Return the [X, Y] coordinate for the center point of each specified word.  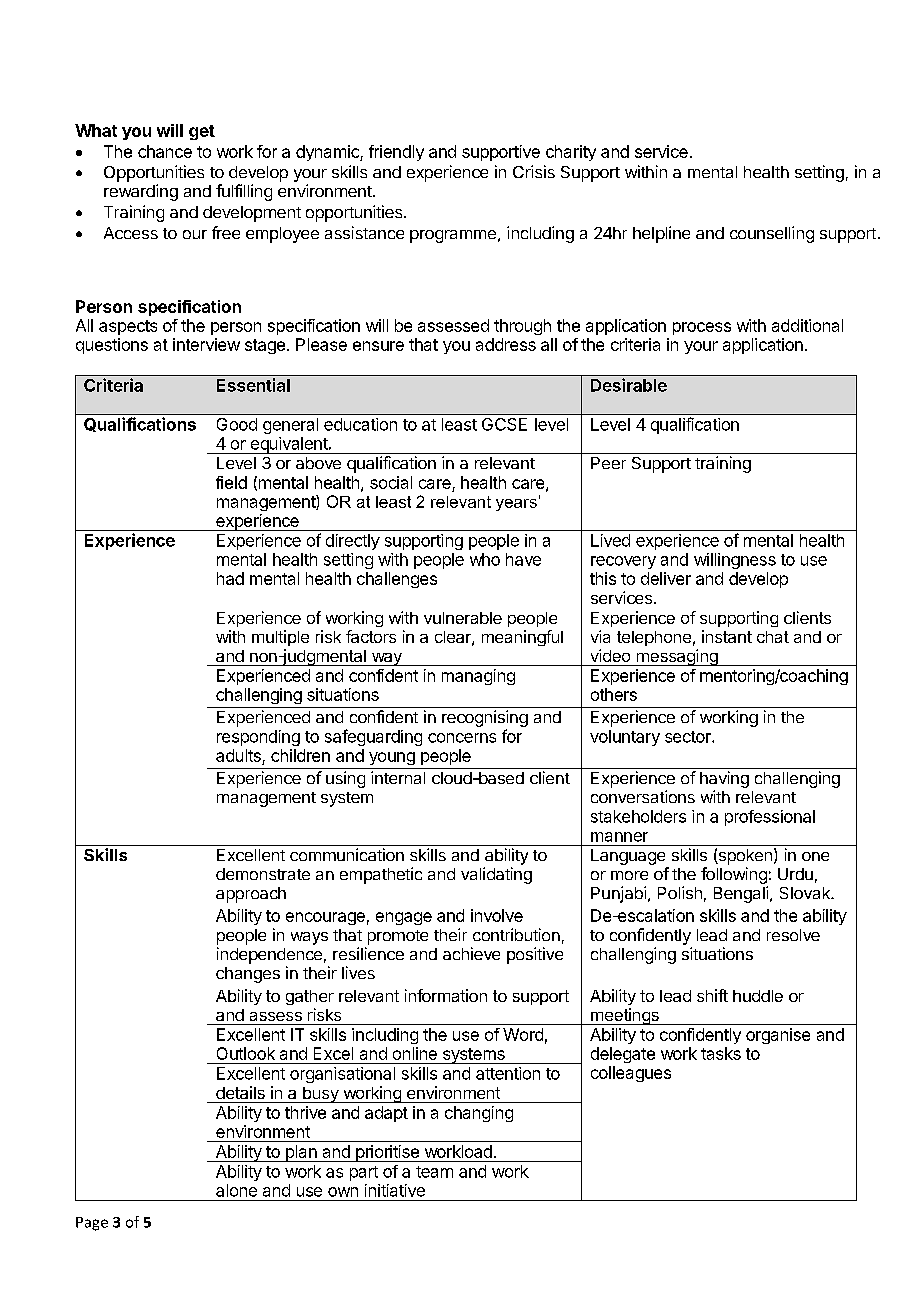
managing [478, 677]
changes [248, 975]
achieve [471, 953]
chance [165, 151]
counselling [772, 234]
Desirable [629, 385]
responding [258, 738]
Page [92, 1224]
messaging [677, 657]
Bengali [741, 894]
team [434, 1172]
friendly [396, 153]
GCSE [504, 424]
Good [237, 424]
